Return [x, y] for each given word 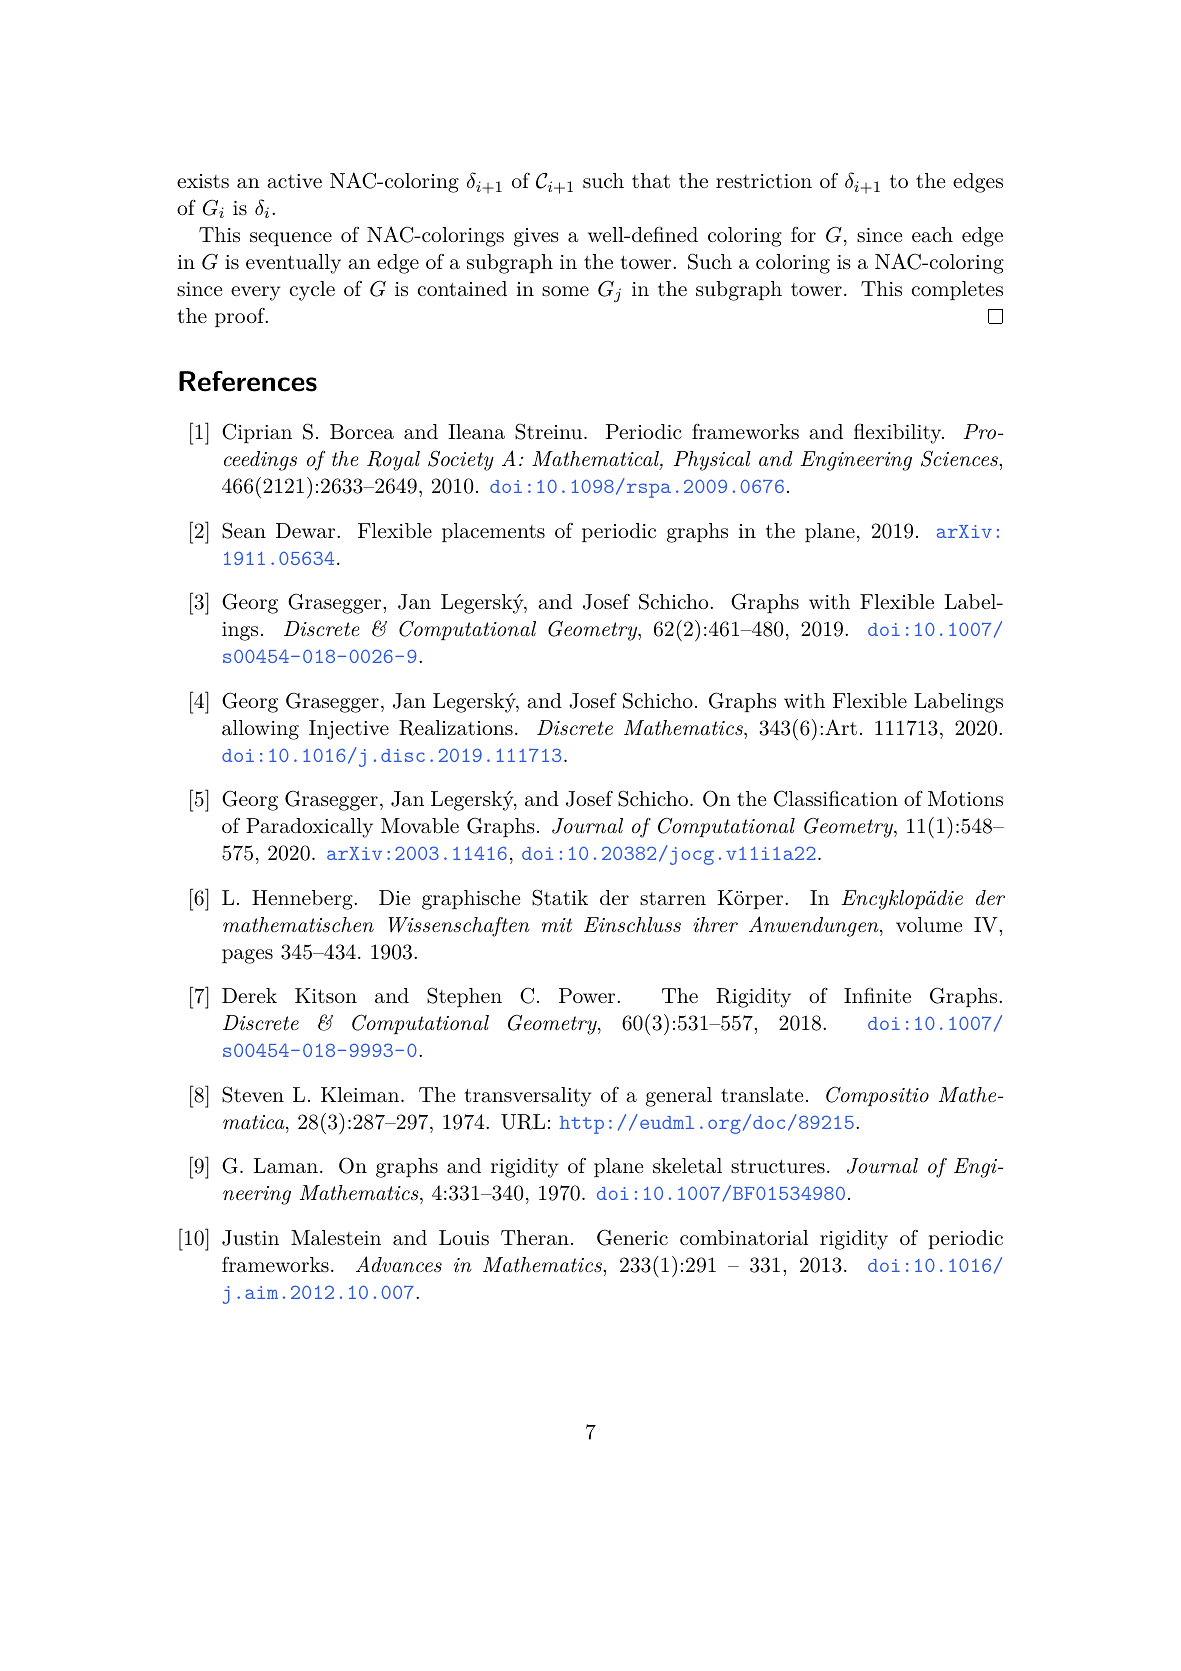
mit [557, 925]
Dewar [307, 531]
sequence [291, 239]
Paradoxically [309, 828]
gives [536, 237]
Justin [250, 1238]
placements [493, 532]
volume [929, 925]
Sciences [960, 458]
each [932, 234]
